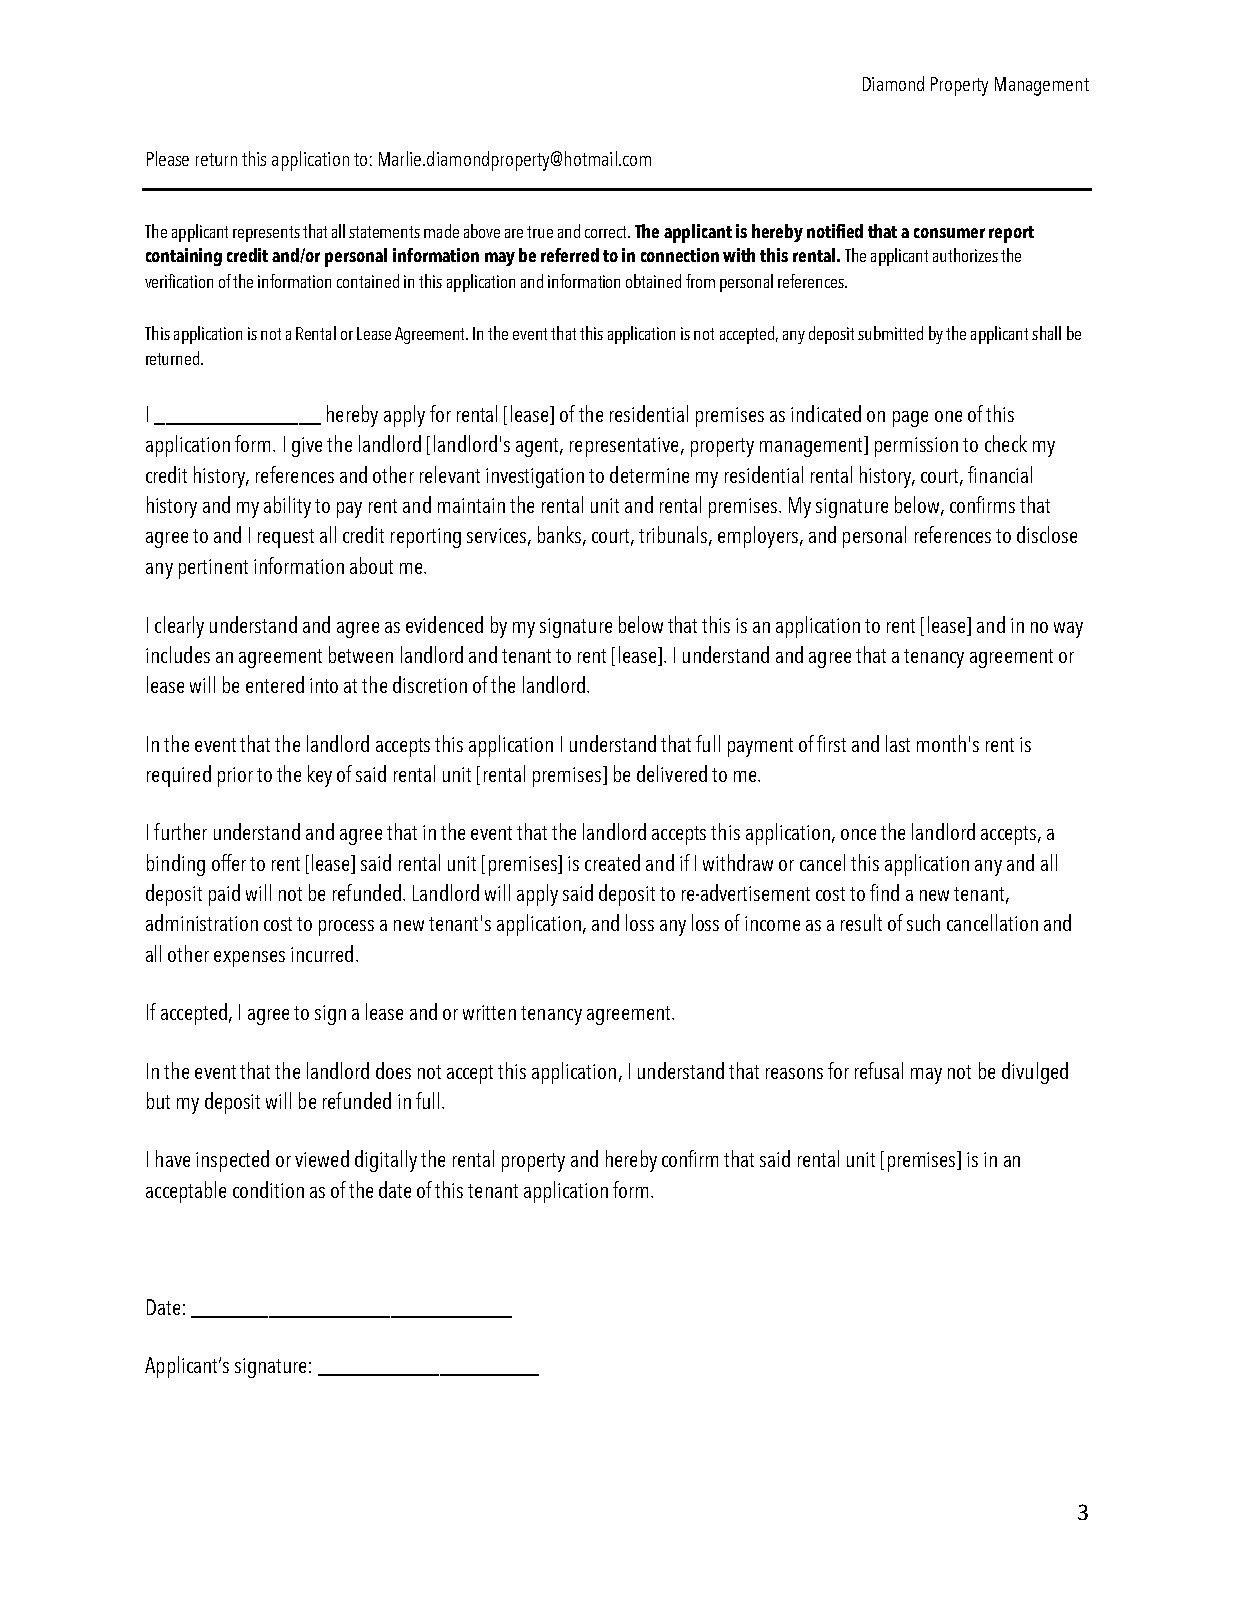  What do you see at coordinates (672, 773) in the screenshot?
I see `delivered` at bounding box center [672, 773].
